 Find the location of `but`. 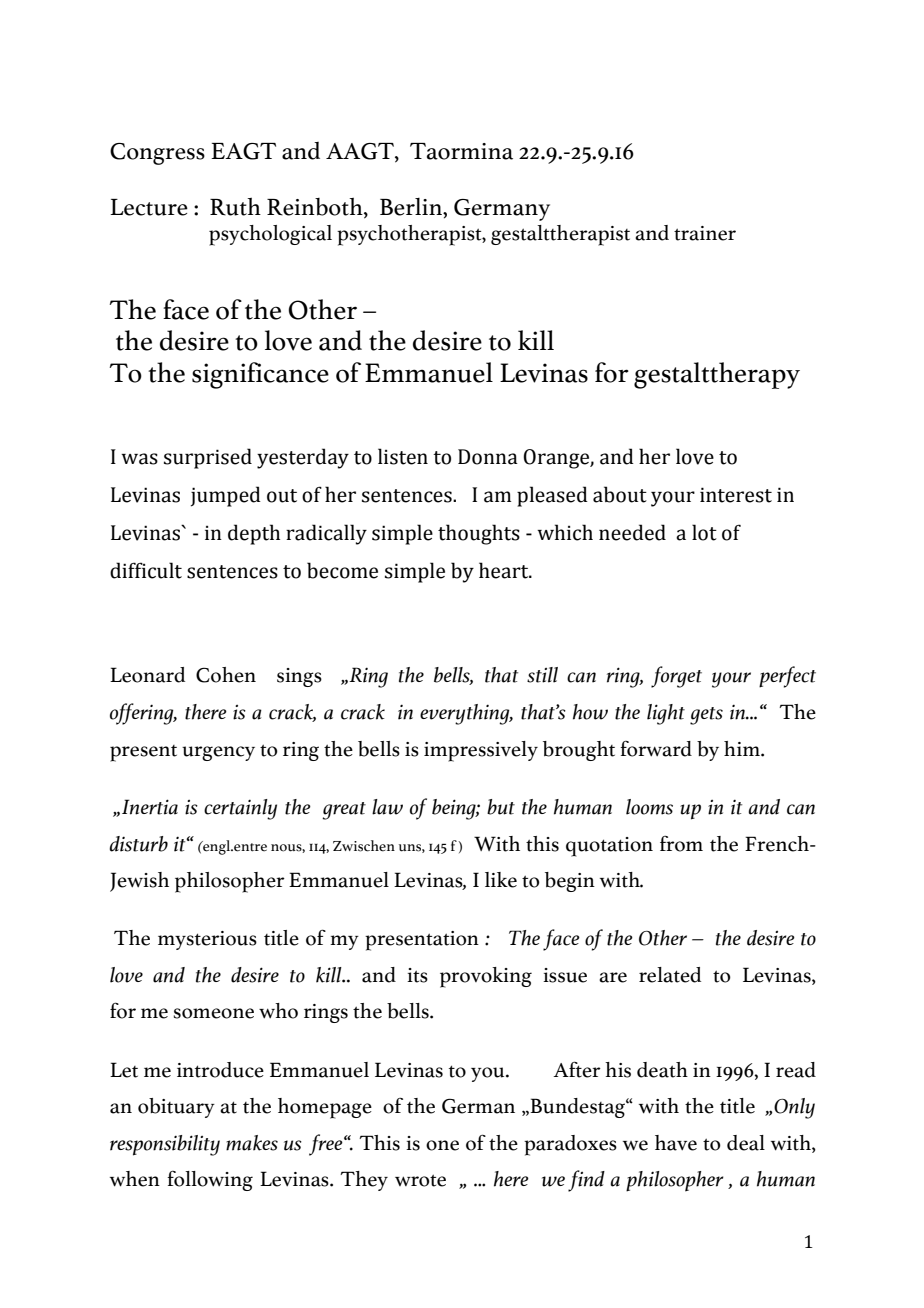

but is located at coordinates (501, 807).
